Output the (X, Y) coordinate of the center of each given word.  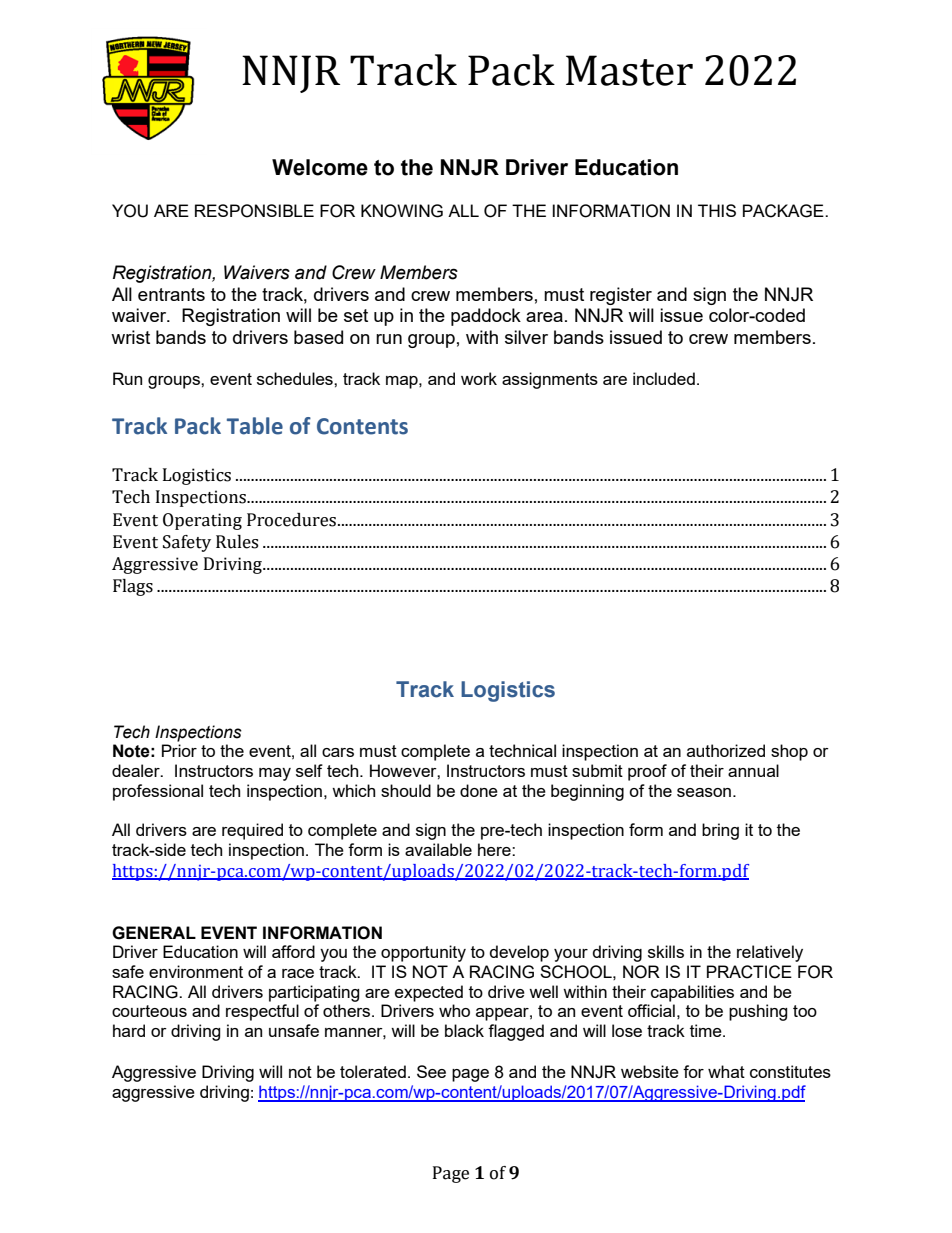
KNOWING (402, 211)
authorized (726, 750)
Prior (179, 750)
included (664, 378)
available (438, 849)
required (252, 831)
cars (338, 752)
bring (720, 831)
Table (255, 426)
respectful (262, 1012)
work (479, 378)
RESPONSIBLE (254, 211)
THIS (717, 210)
